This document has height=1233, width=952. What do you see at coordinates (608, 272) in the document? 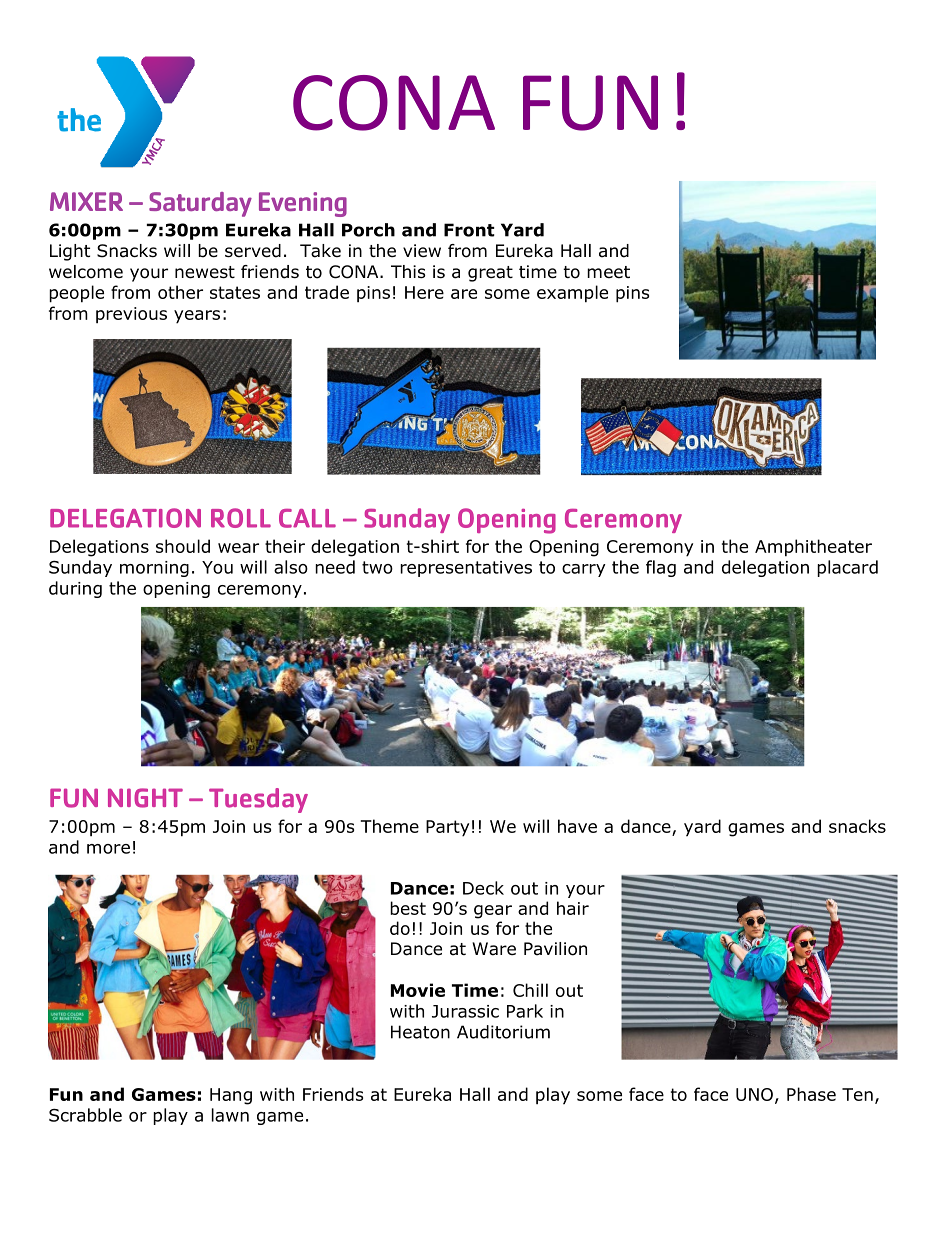
I see `meet` at bounding box center [608, 272].
